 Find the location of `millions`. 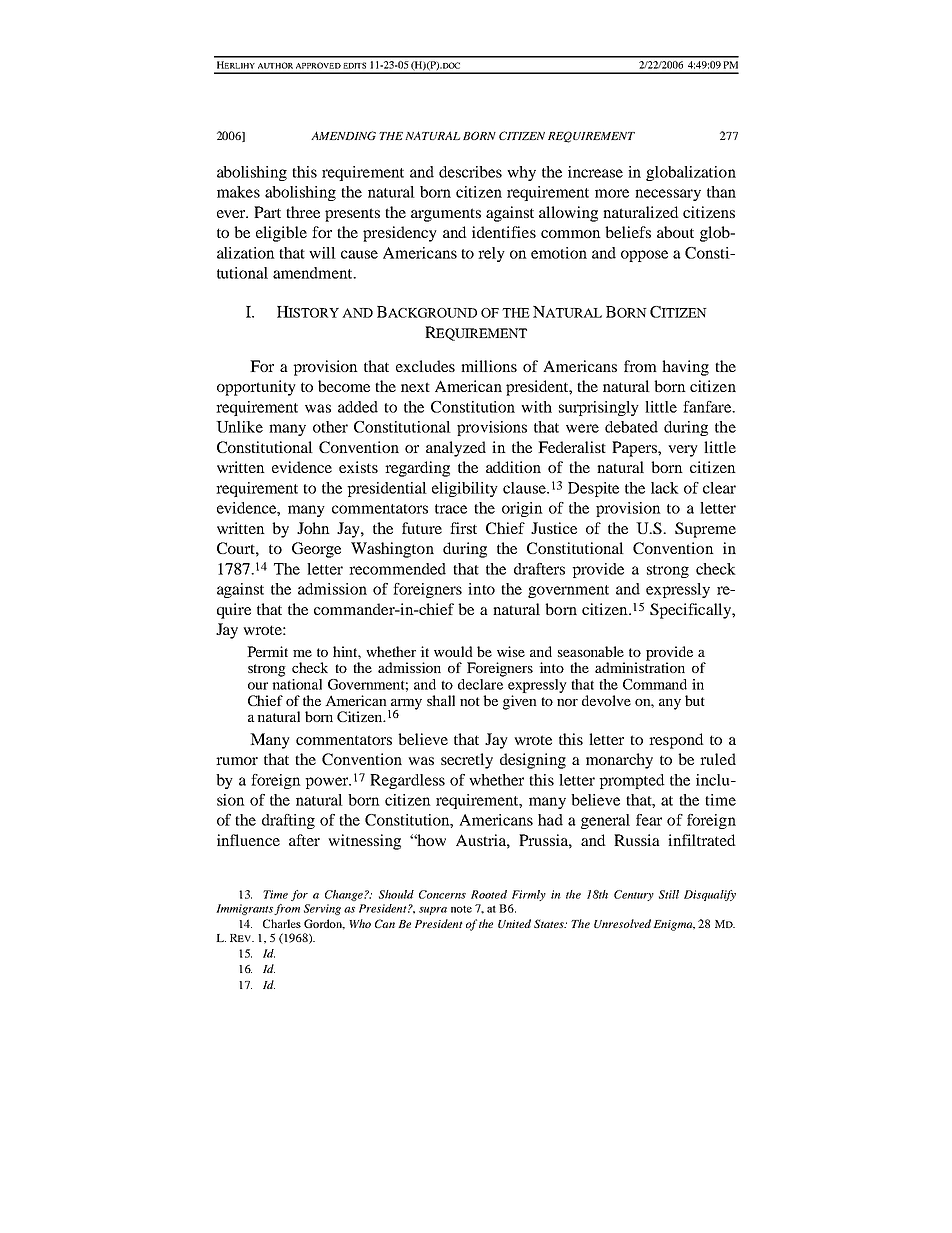

millions is located at coordinates (489, 366).
